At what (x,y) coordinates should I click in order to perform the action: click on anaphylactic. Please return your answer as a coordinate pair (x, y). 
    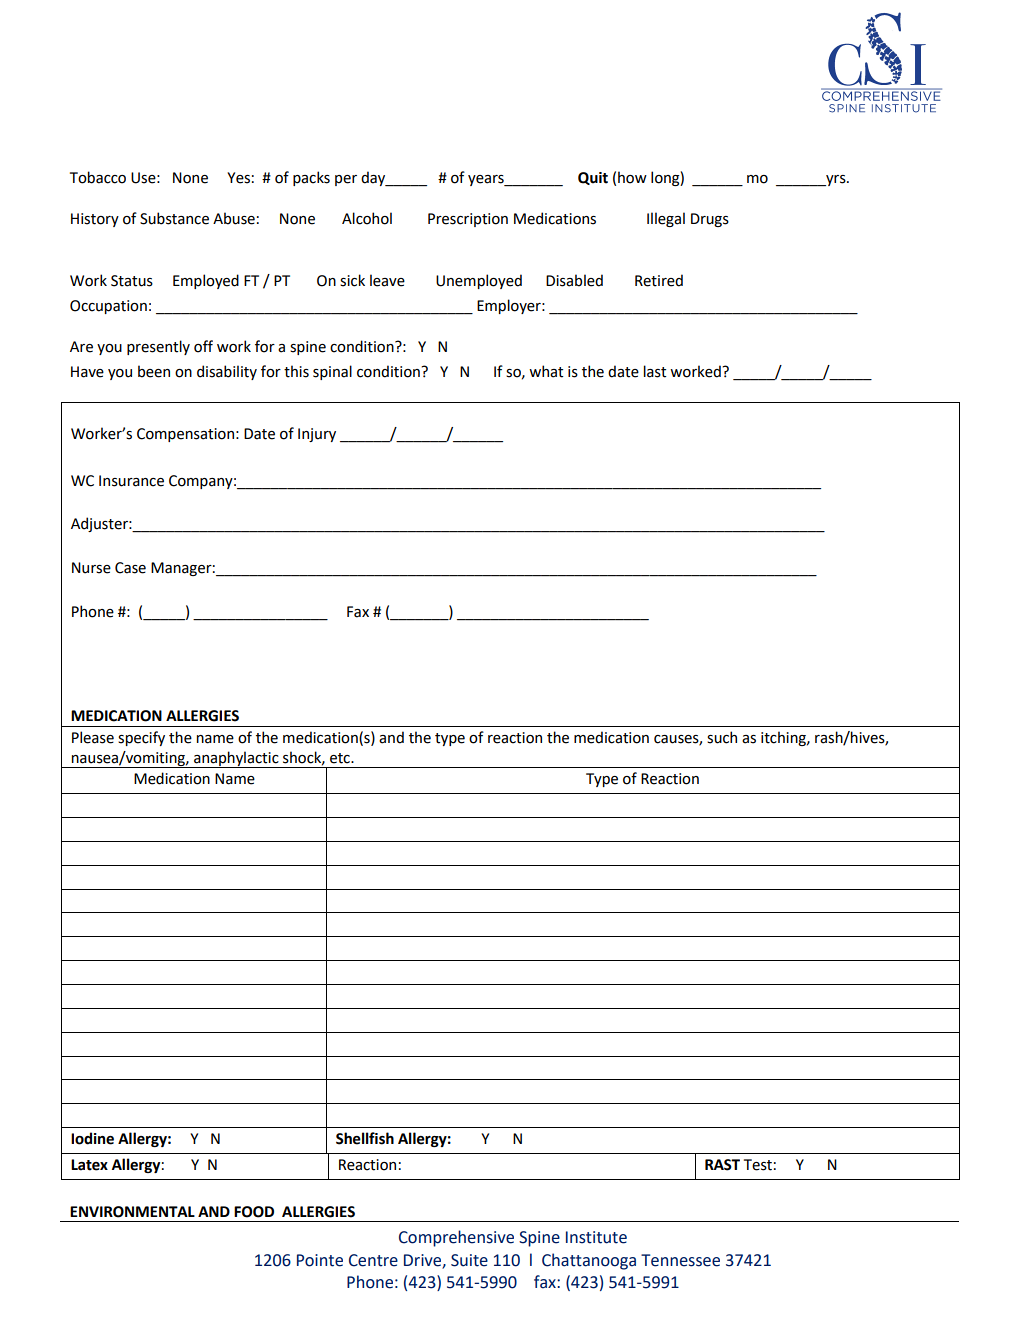
    Looking at the image, I should click on (236, 759).
